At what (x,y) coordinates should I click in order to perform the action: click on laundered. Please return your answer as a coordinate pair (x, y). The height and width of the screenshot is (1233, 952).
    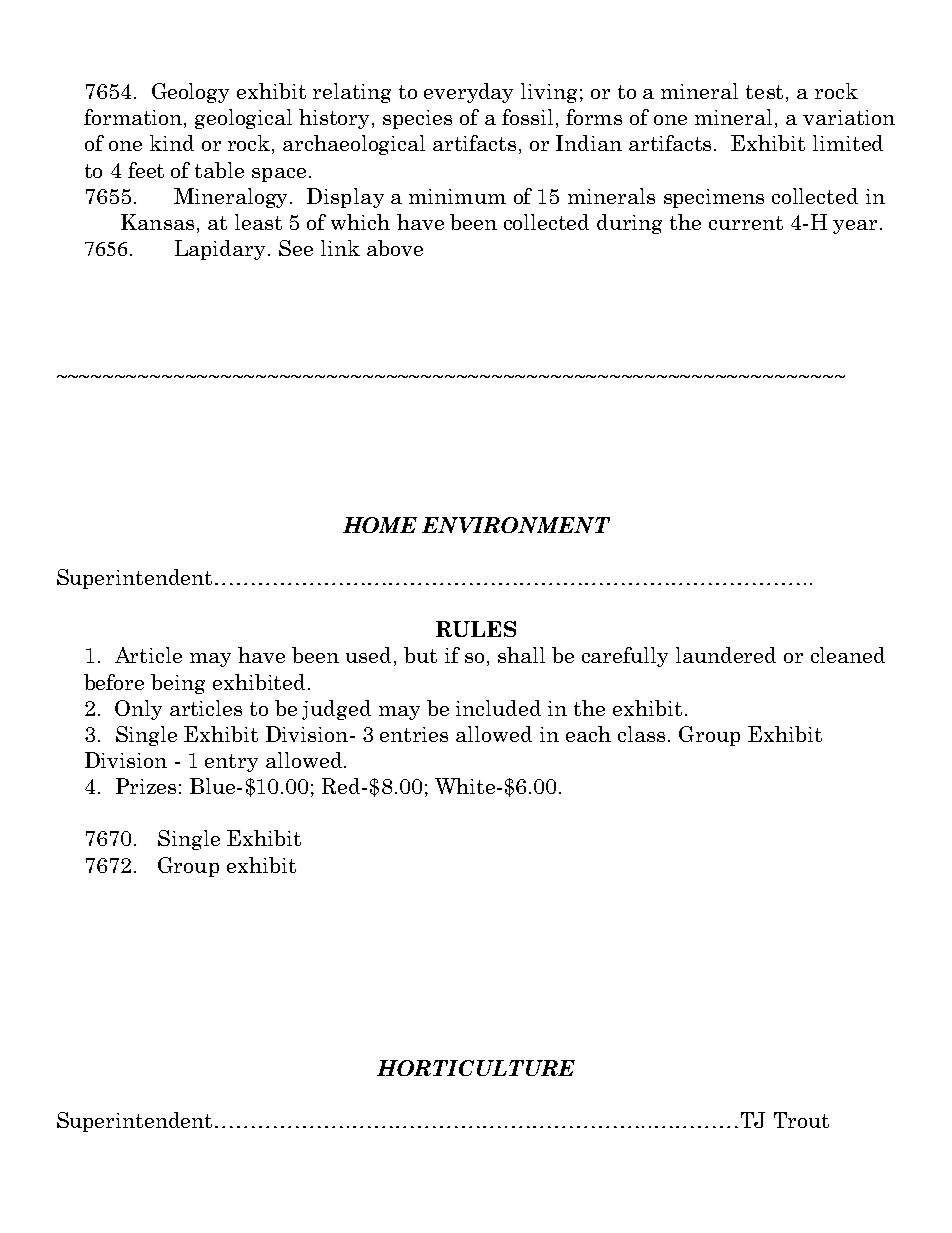
    Looking at the image, I should click on (726, 655).
